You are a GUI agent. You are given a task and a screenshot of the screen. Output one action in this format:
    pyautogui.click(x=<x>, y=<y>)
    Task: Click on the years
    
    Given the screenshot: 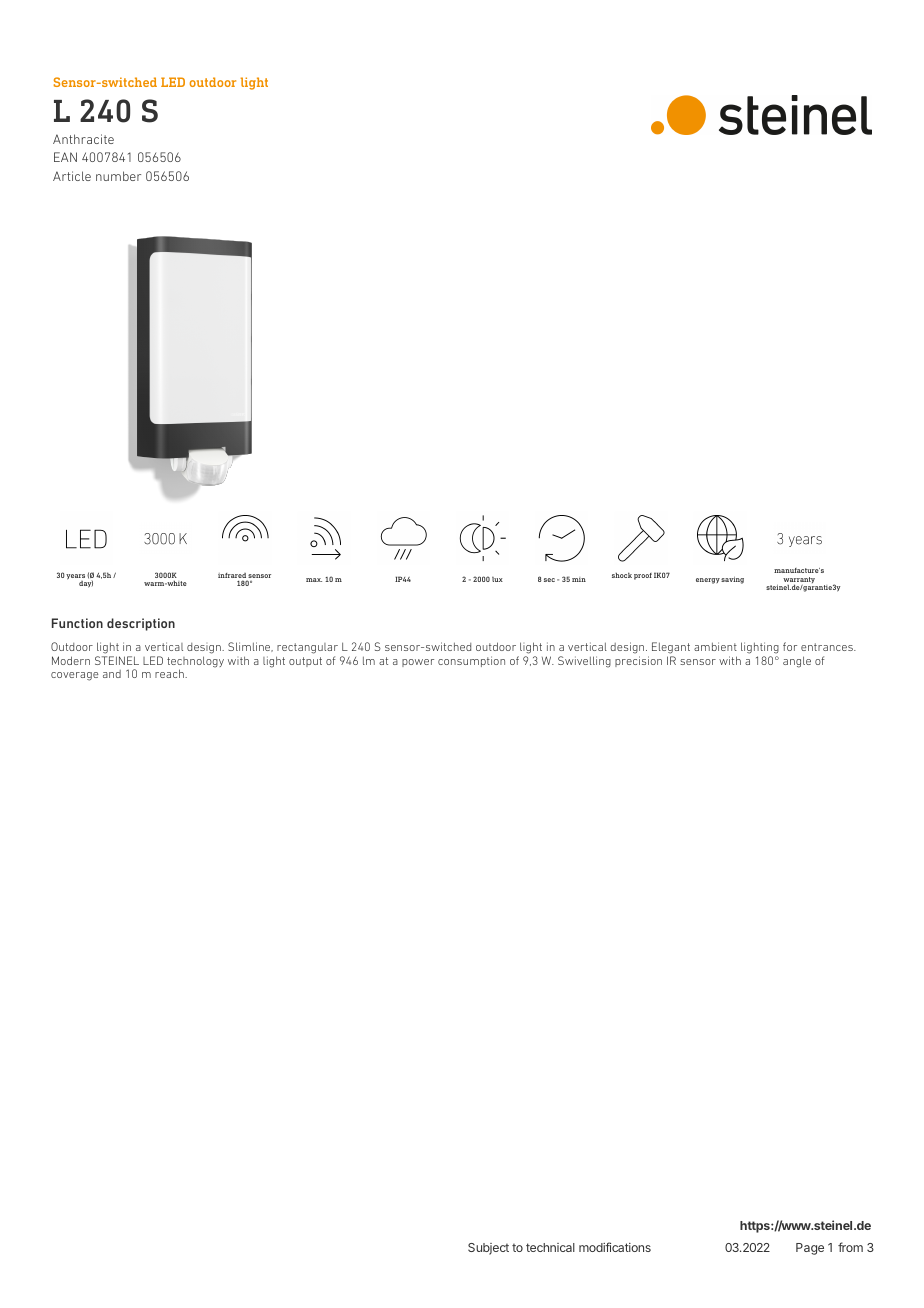 What is the action you would take?
    pyautogui.click(x=75, y=578)
